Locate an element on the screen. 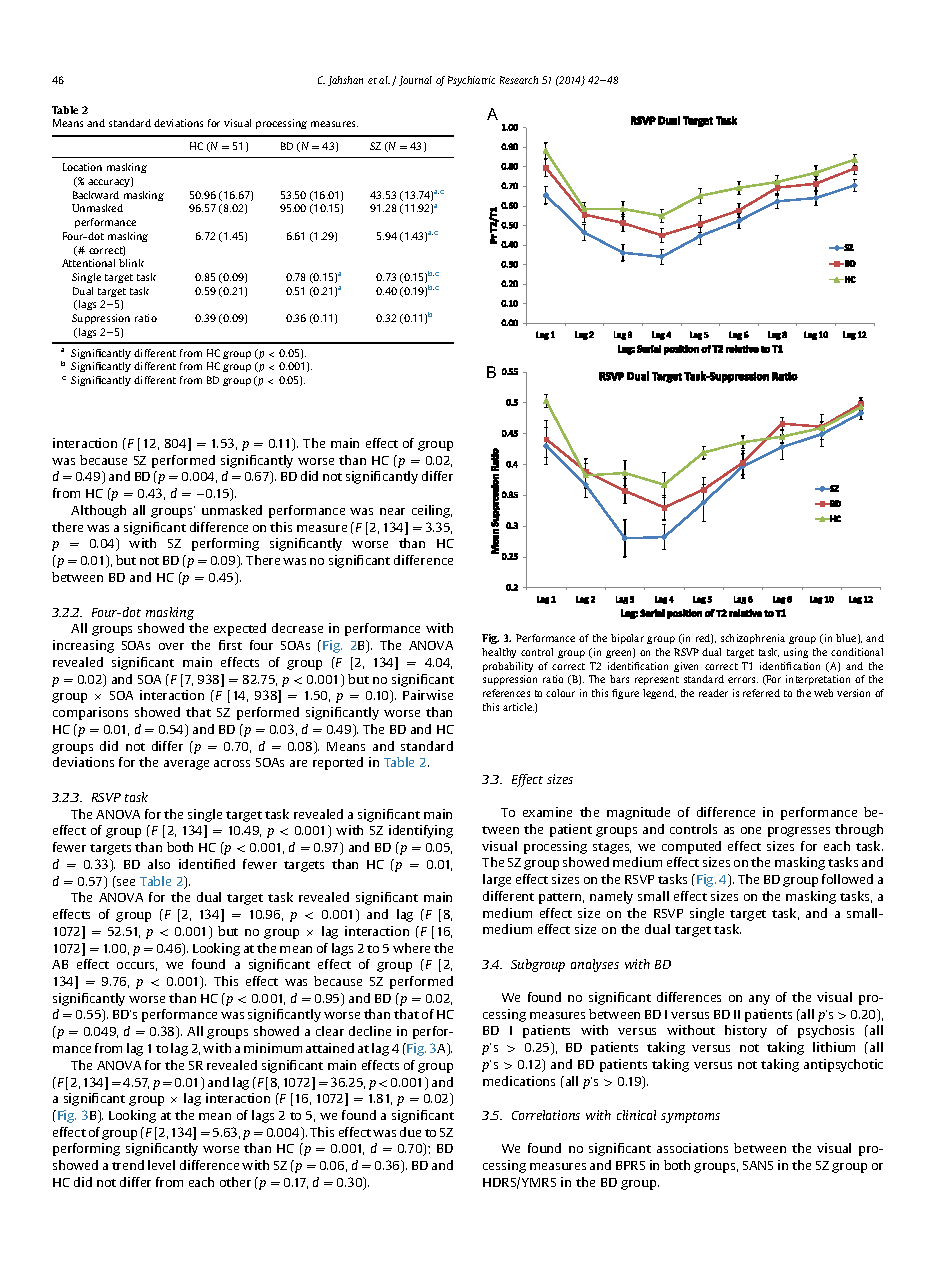 This screenshot has width=952, height=1270. also is located at coordinates (159, 864).
